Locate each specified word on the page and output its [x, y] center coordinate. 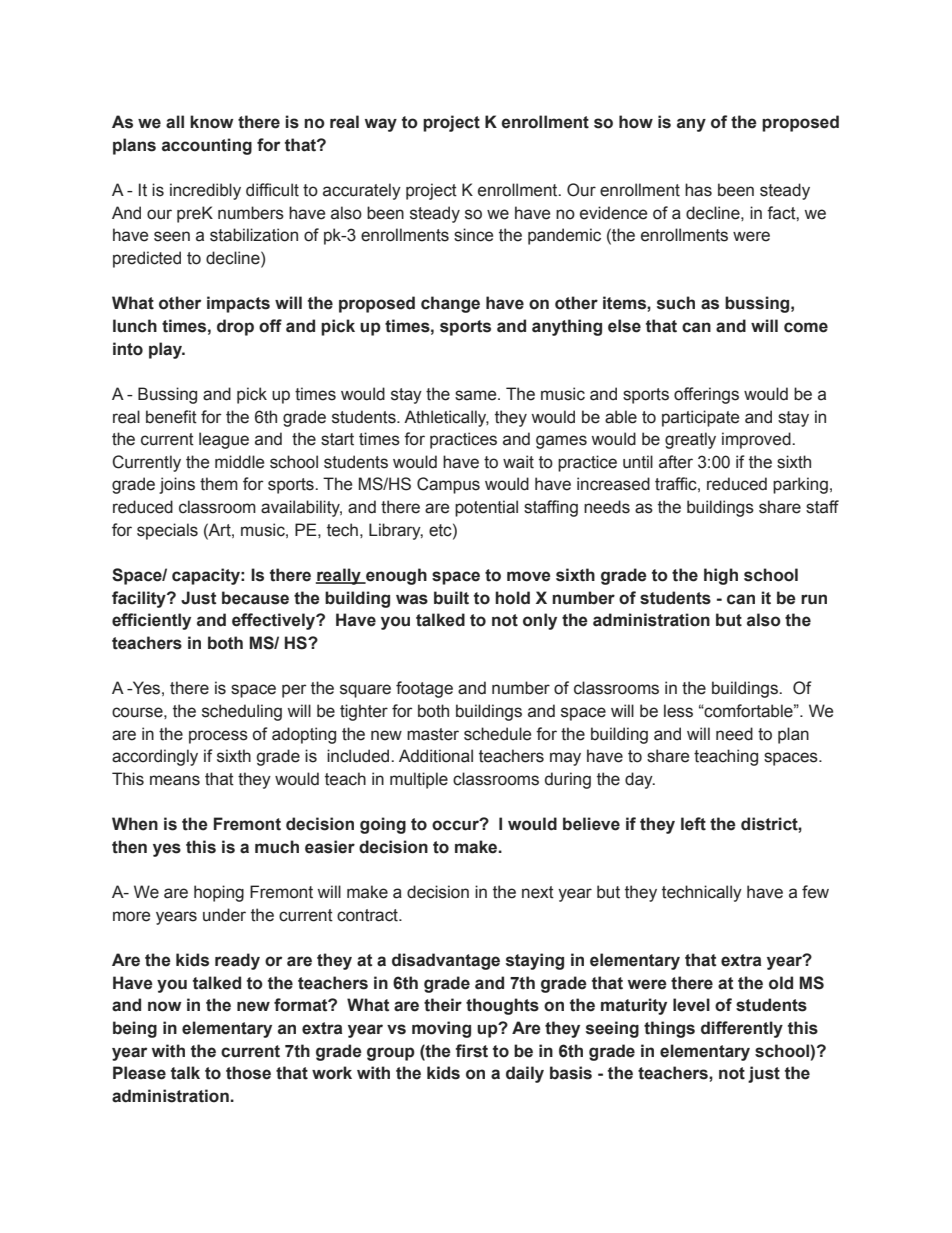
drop [235, 327]
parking [800, 485]
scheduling [242, 712]
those [248, 1073]
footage [424, 689]
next [538, 892]
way [381, 125]
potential [486, 508]
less [678, 711]
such [676, 303]
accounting [207, 146]
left [693, 824]
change [450, 304]
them [219, 484]
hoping [219, 893]
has [698, 190]
